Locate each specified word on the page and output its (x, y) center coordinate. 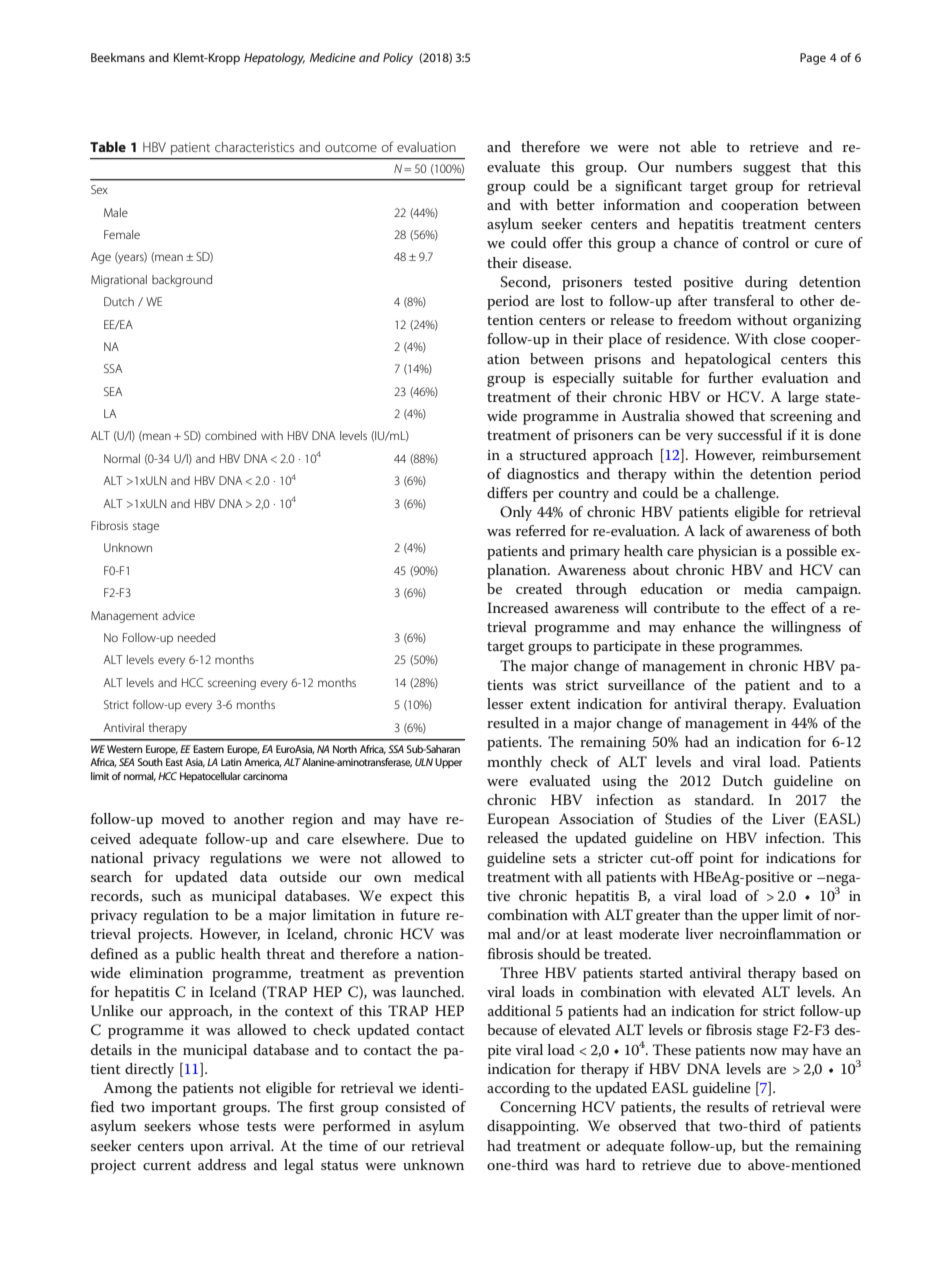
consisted (415, 1106)
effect (788, 607)
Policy (398, 59)
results (728, 1106)
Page (813, 59)
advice (178, 615)
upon (207, 1149)
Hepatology (274, 59)
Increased (518, 607)
